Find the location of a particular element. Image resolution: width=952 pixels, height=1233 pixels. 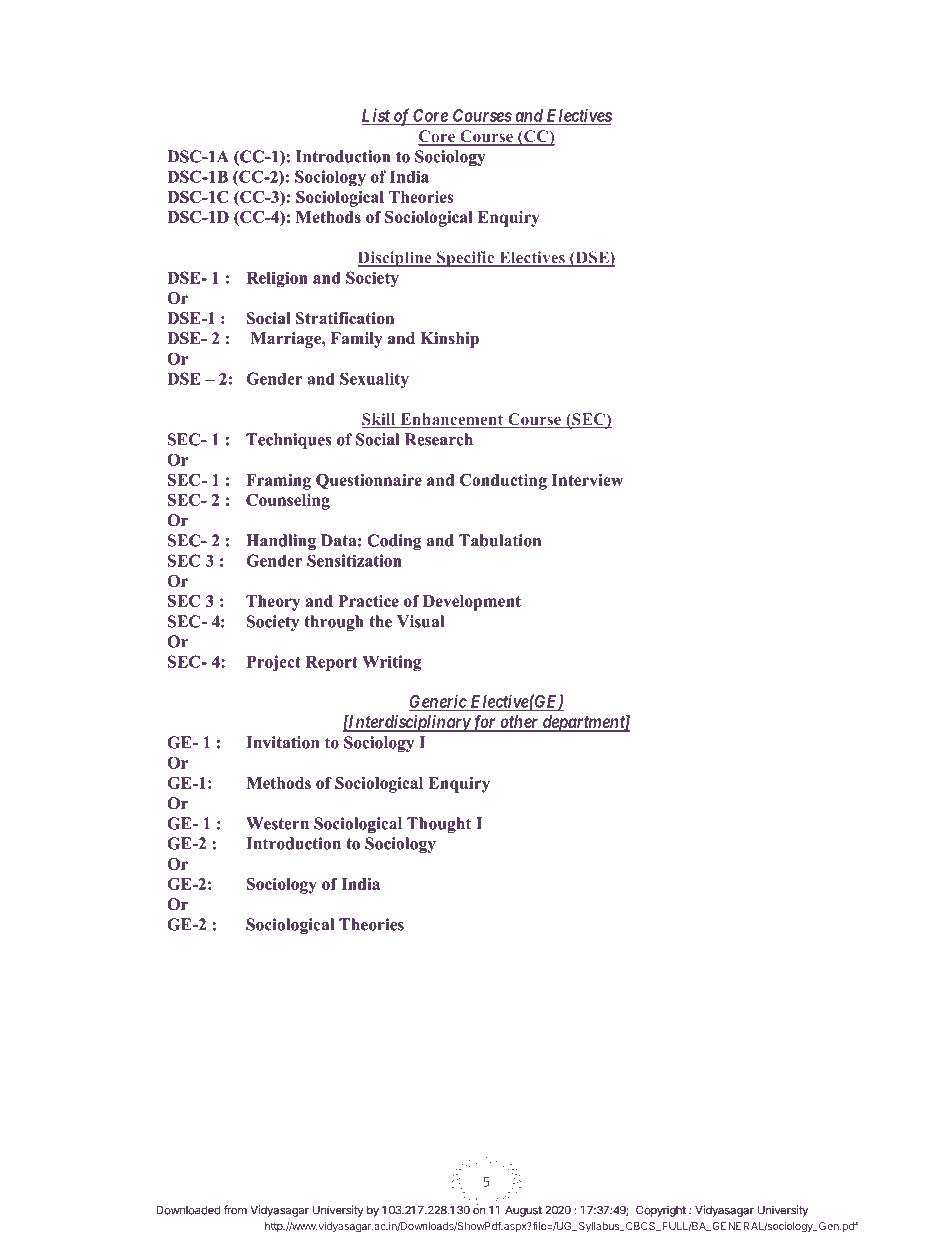

Thought is located at coordinates (439, 825).
